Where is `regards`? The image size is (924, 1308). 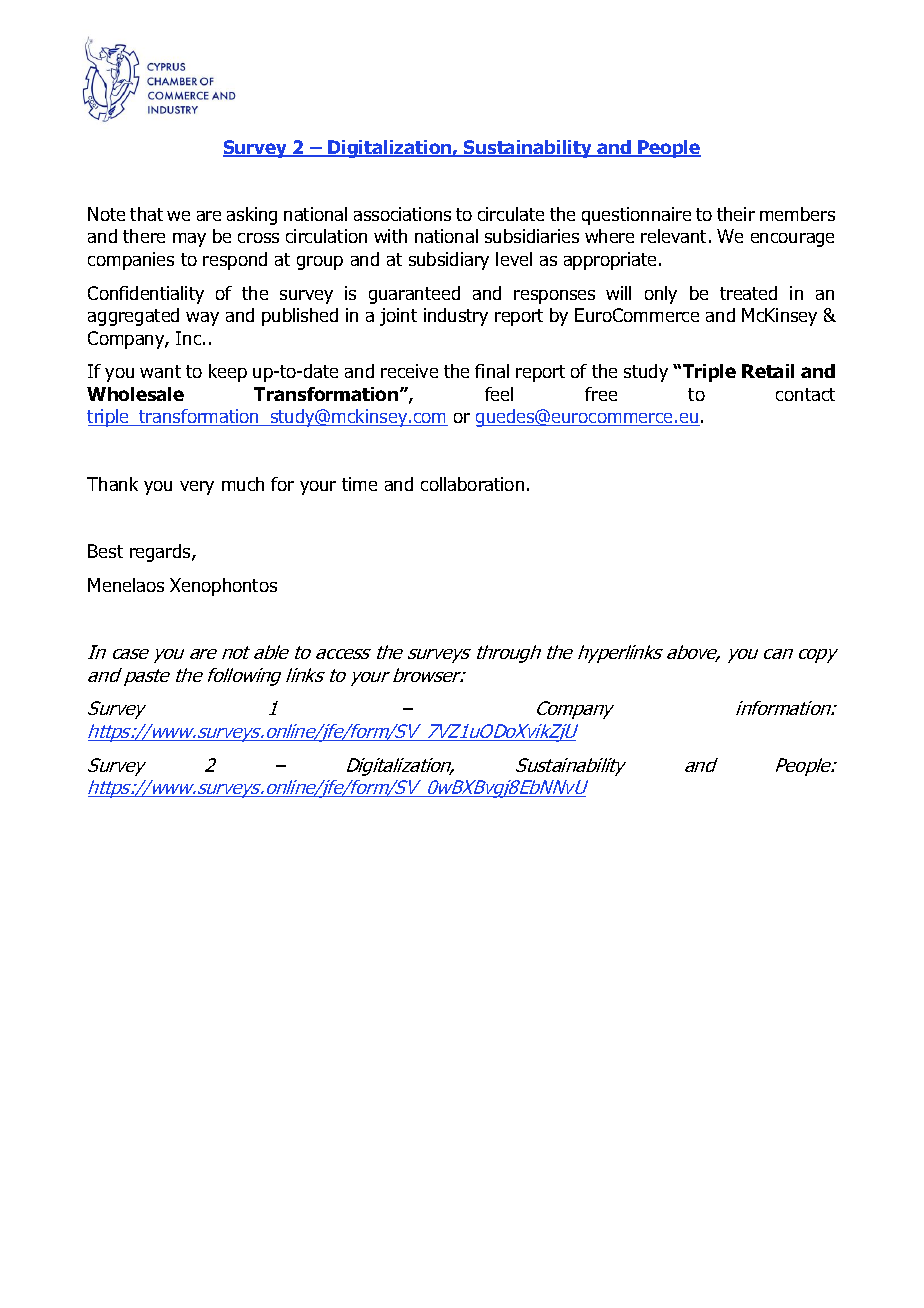 regards is located at coordinates (161, 553).
